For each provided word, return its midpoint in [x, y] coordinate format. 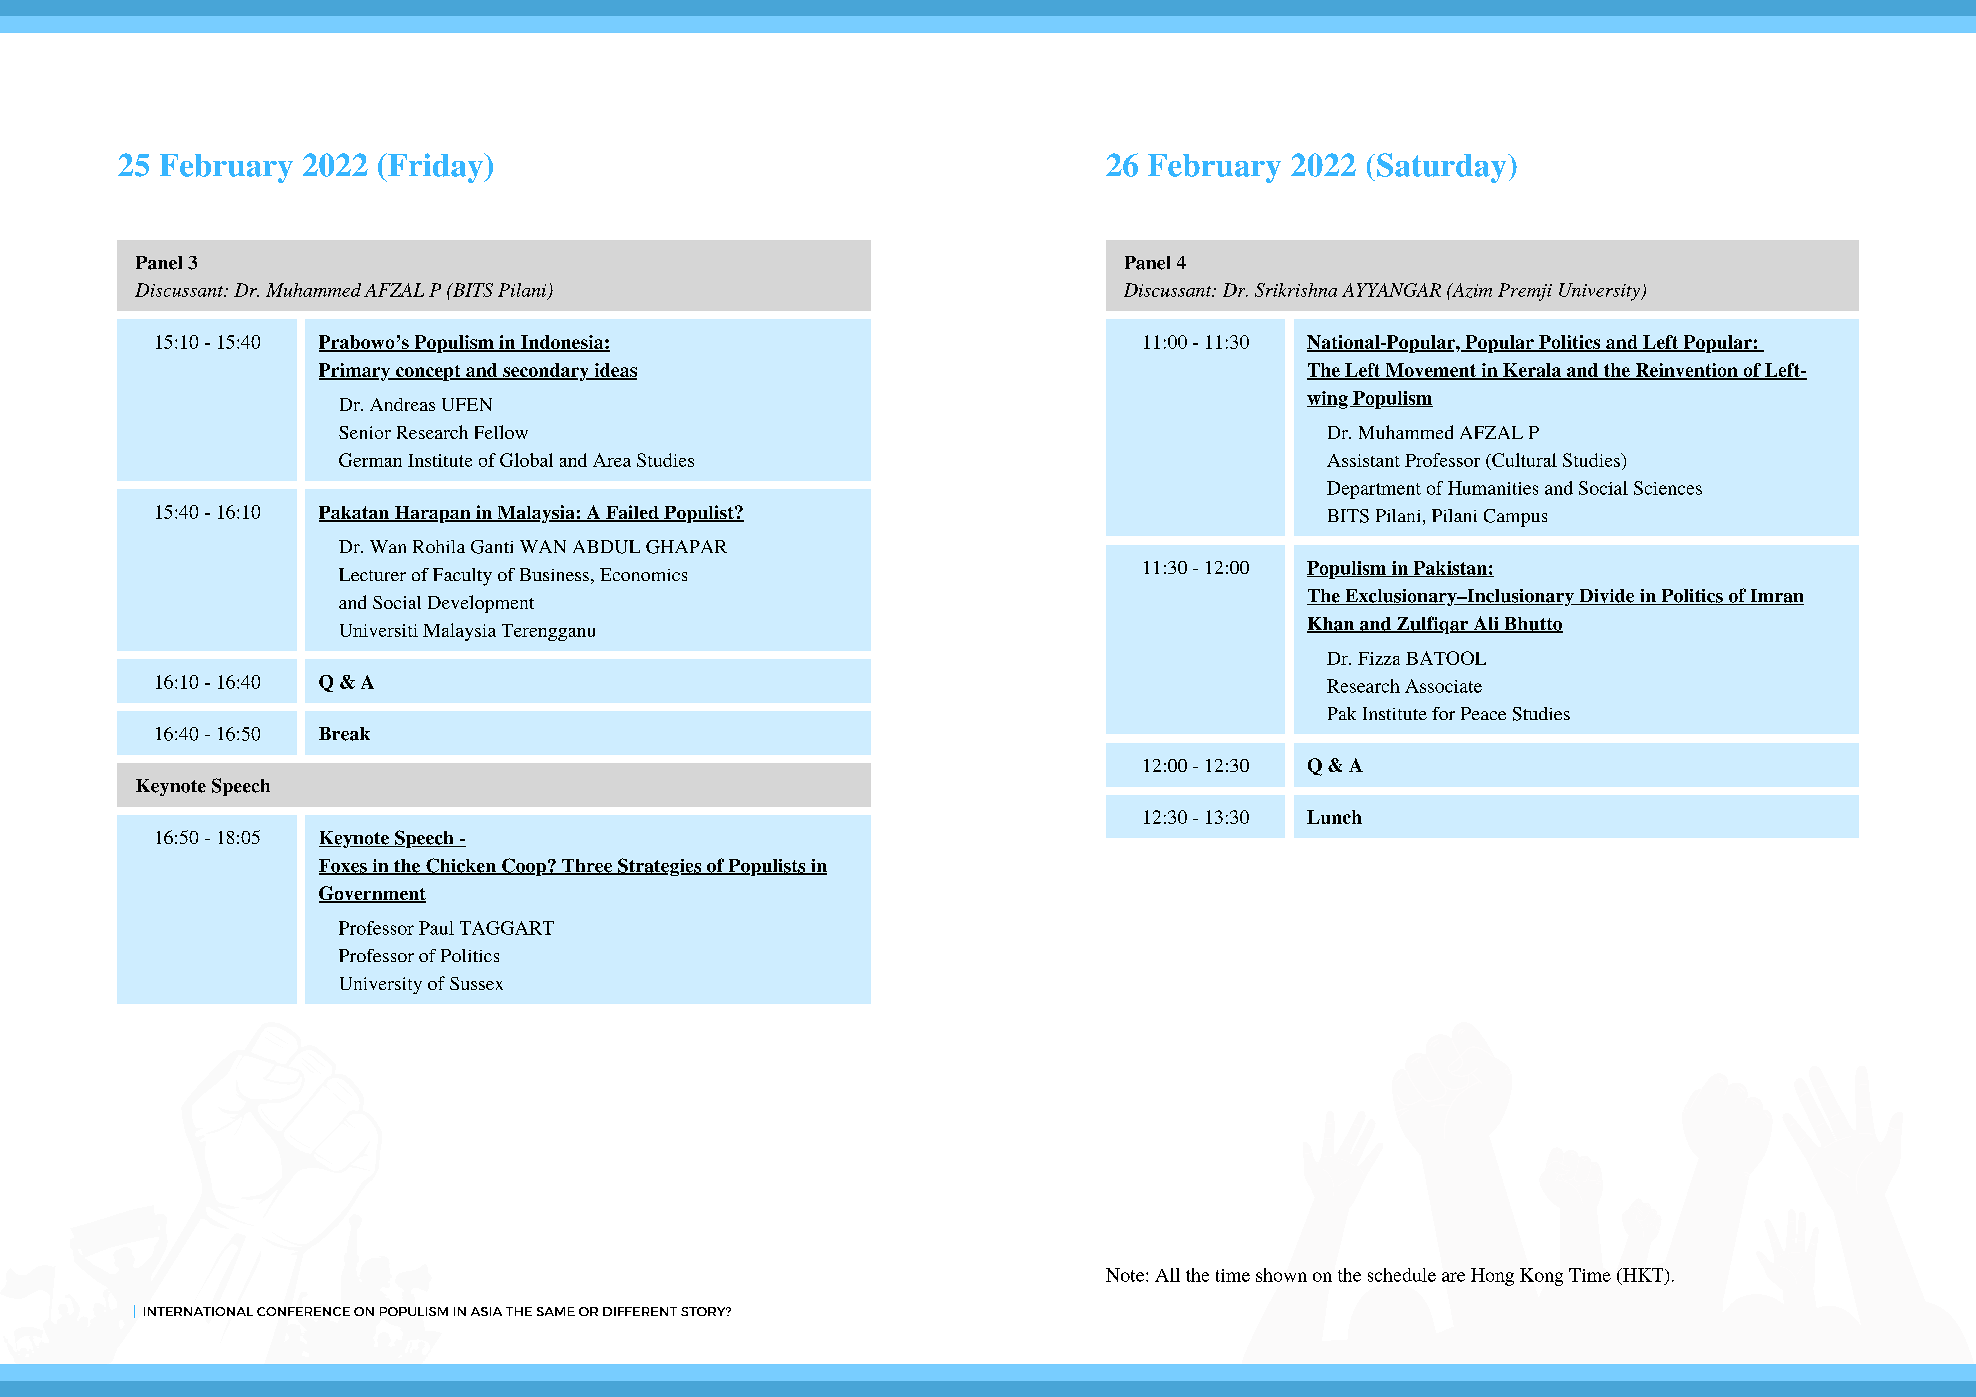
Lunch [1334, 817]
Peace [1483, 713]
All [1167, 1275]
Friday [435, 168]
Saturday [1443, 168]
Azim [1471, 290]
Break [344, 734]
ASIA [486, 1311]
